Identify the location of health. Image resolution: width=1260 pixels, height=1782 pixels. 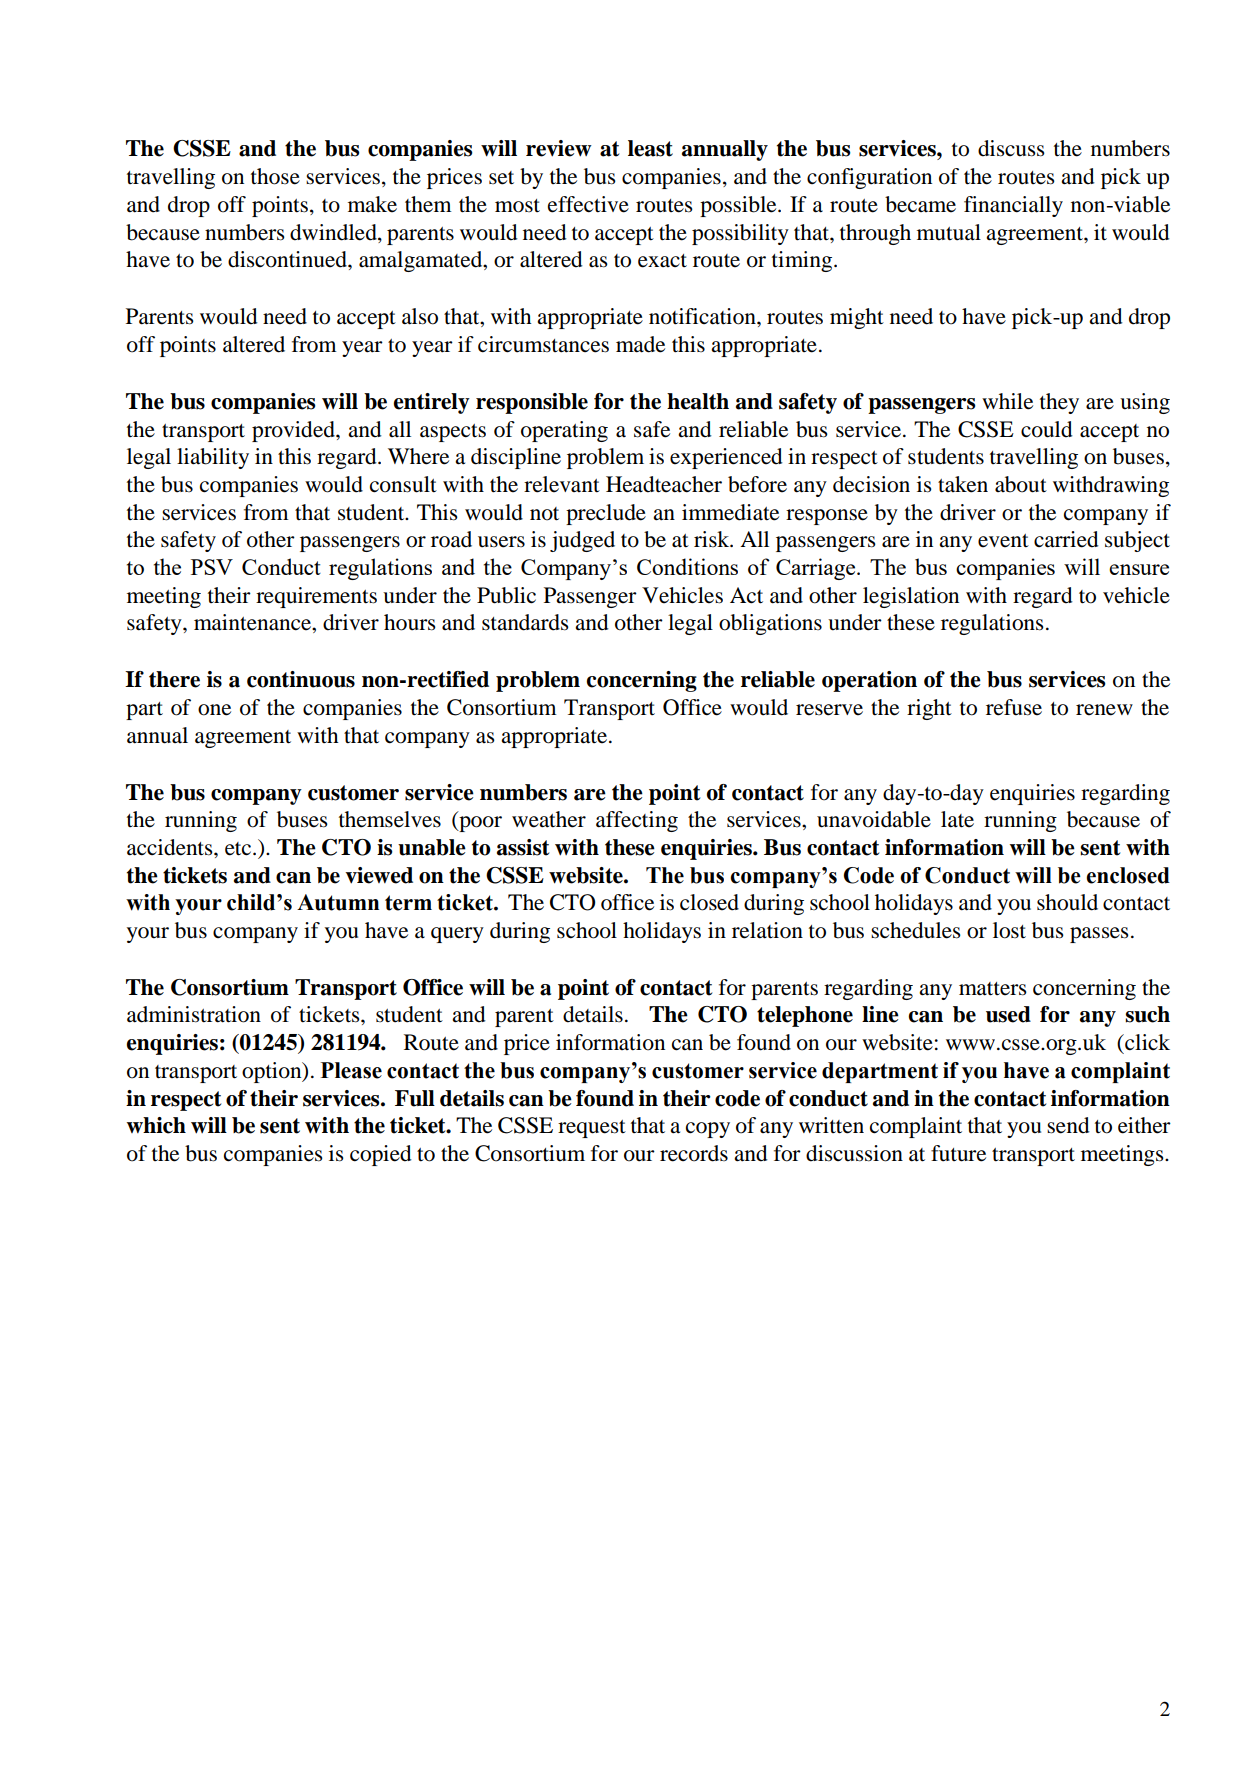
(698, 401).
